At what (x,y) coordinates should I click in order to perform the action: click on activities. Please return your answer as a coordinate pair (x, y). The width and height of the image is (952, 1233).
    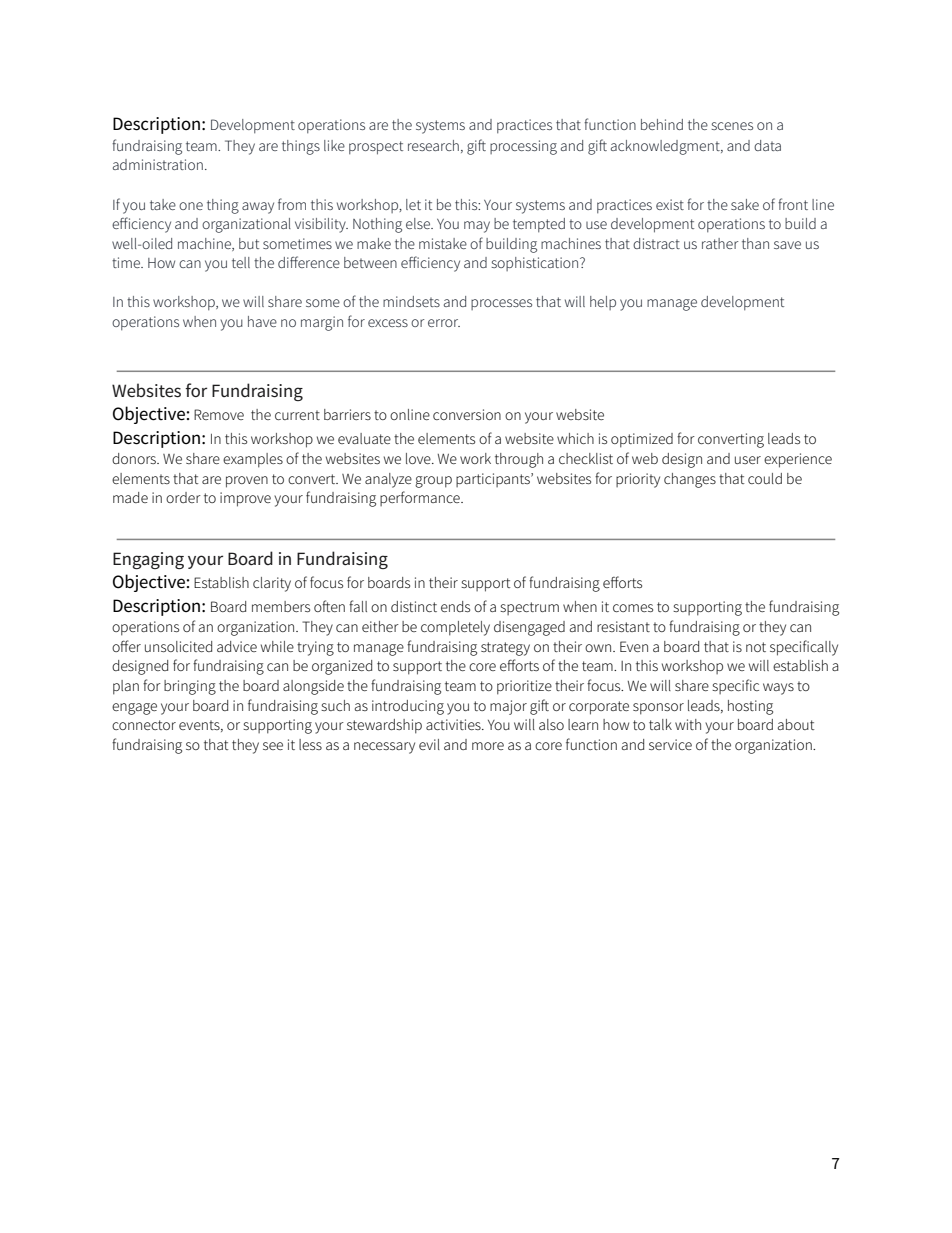
    Looking at the image, I should click on (454, 724).
